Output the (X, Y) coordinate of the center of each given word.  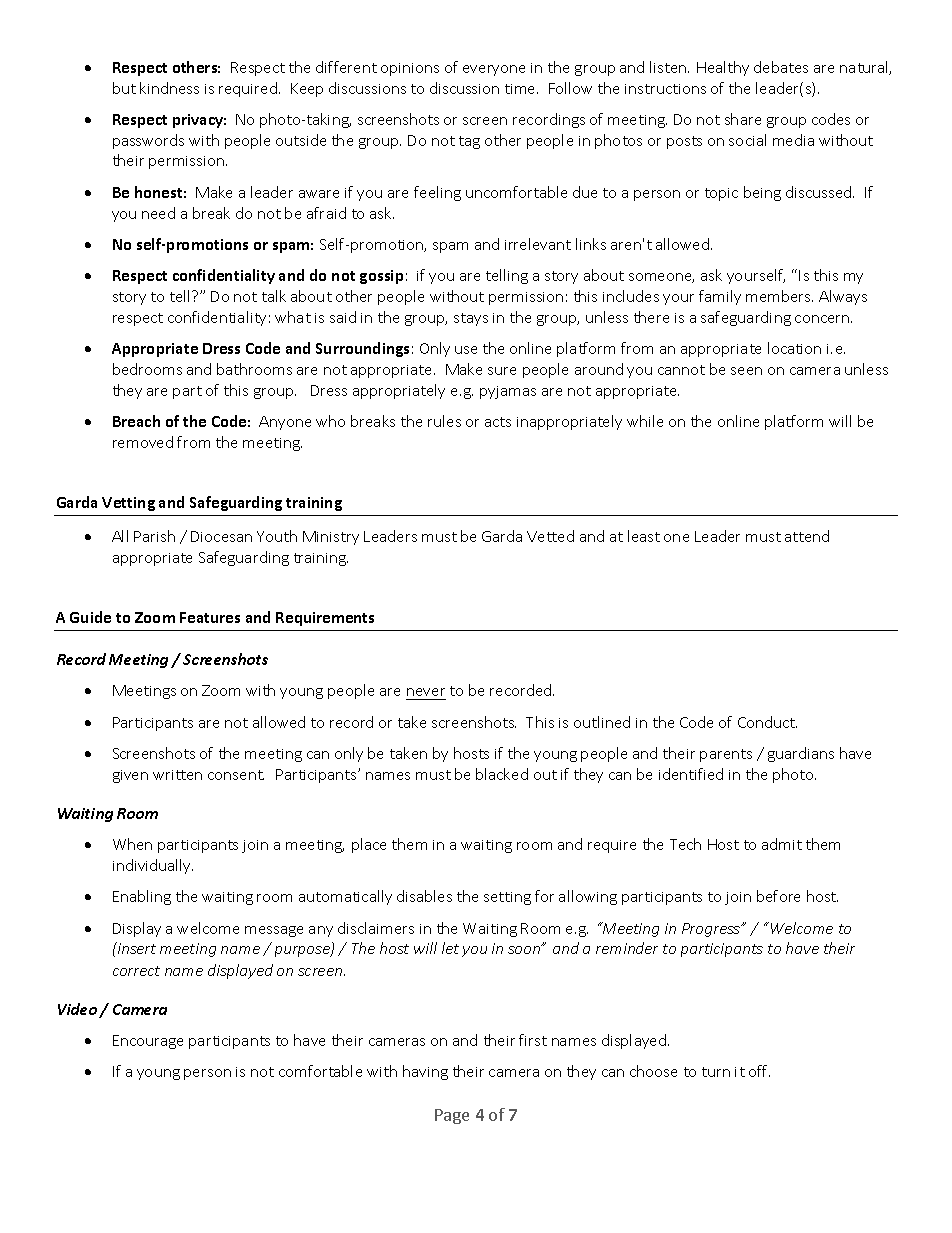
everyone (494, 70)
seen (746, 371)
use (466, 350)
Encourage (148, 1042)
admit (782, 844)
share (743, 119)
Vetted (550, 536)
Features (210, 617)
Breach (136, 421)
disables (424, 896)
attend (807, 536)
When (132, 844)
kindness (169, 88)
